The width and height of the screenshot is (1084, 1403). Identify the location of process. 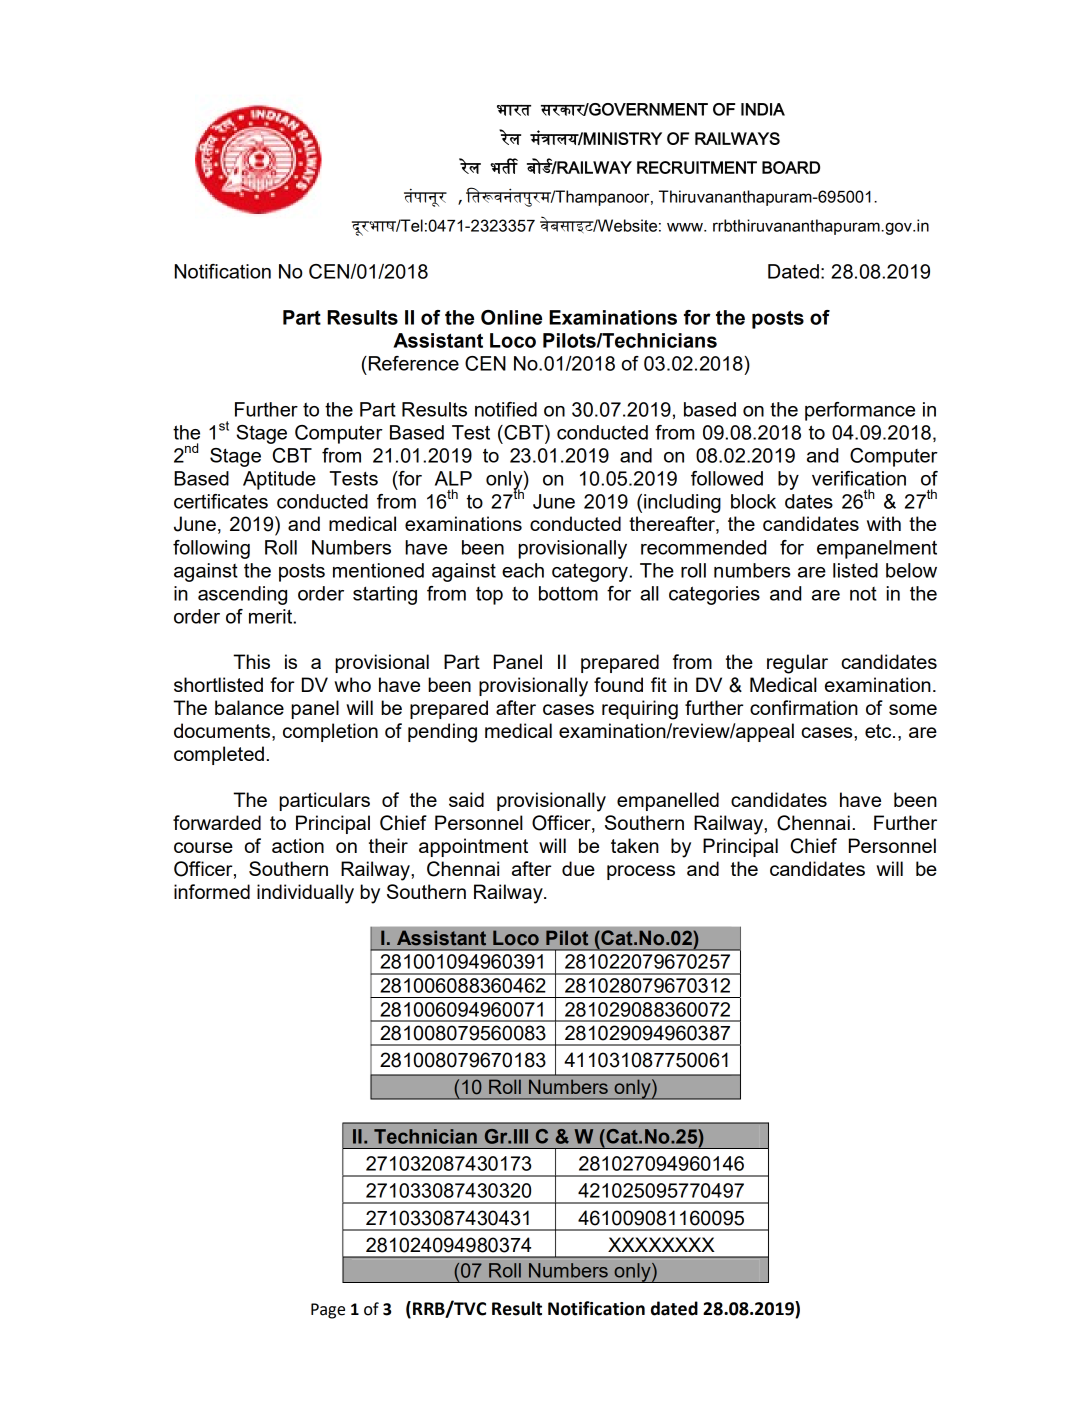
(641, 872).
